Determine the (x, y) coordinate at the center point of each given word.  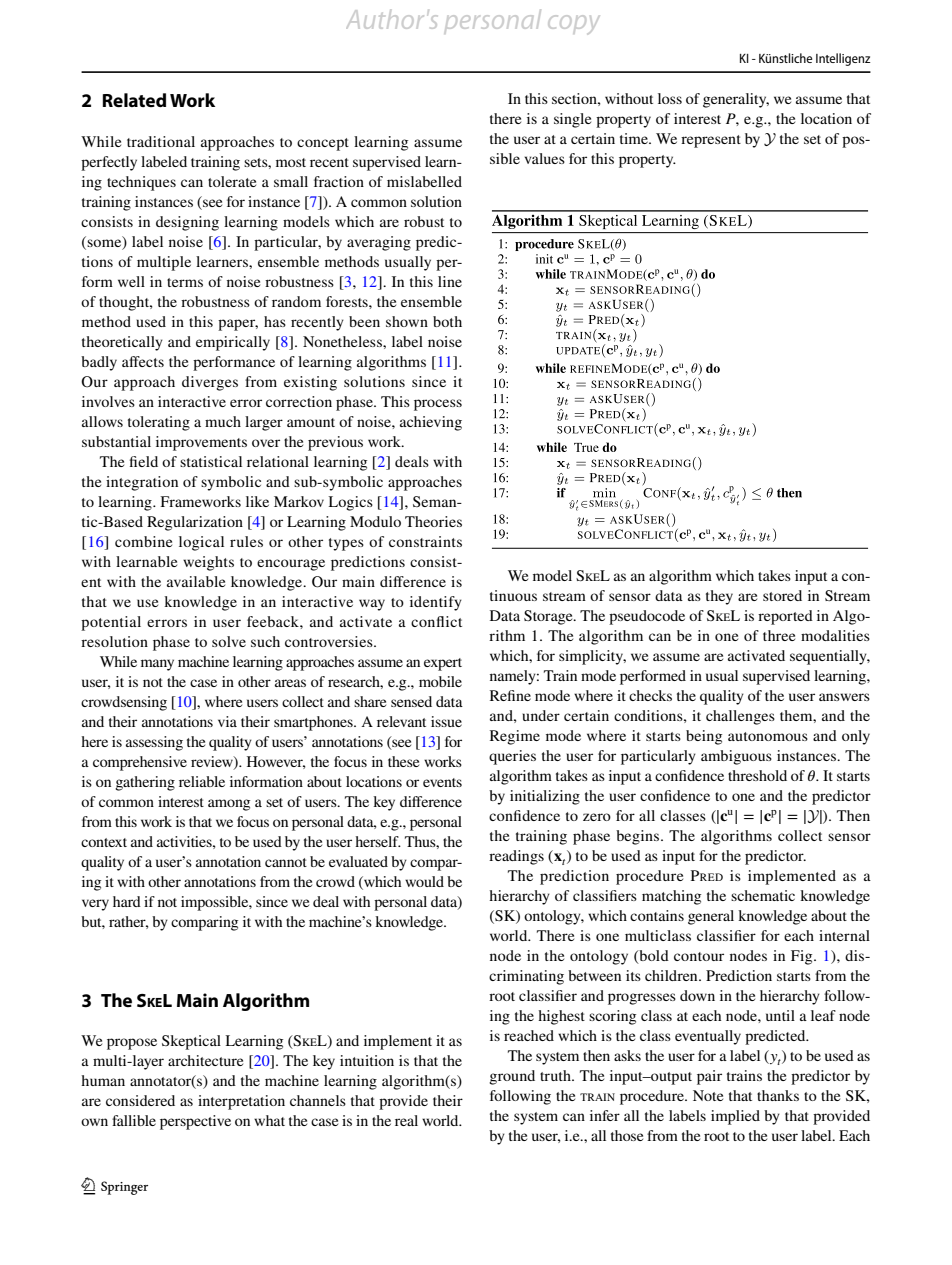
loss (670, 98)
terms (185, 282)
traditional (161, 141)
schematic (763, 895)
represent (711, 141)
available (196, 581)
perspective (195, 1122)
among (229, 805)
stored (782, 595)
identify (436, 603)
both (447, 321)
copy (573, 24)
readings (516, 857)
